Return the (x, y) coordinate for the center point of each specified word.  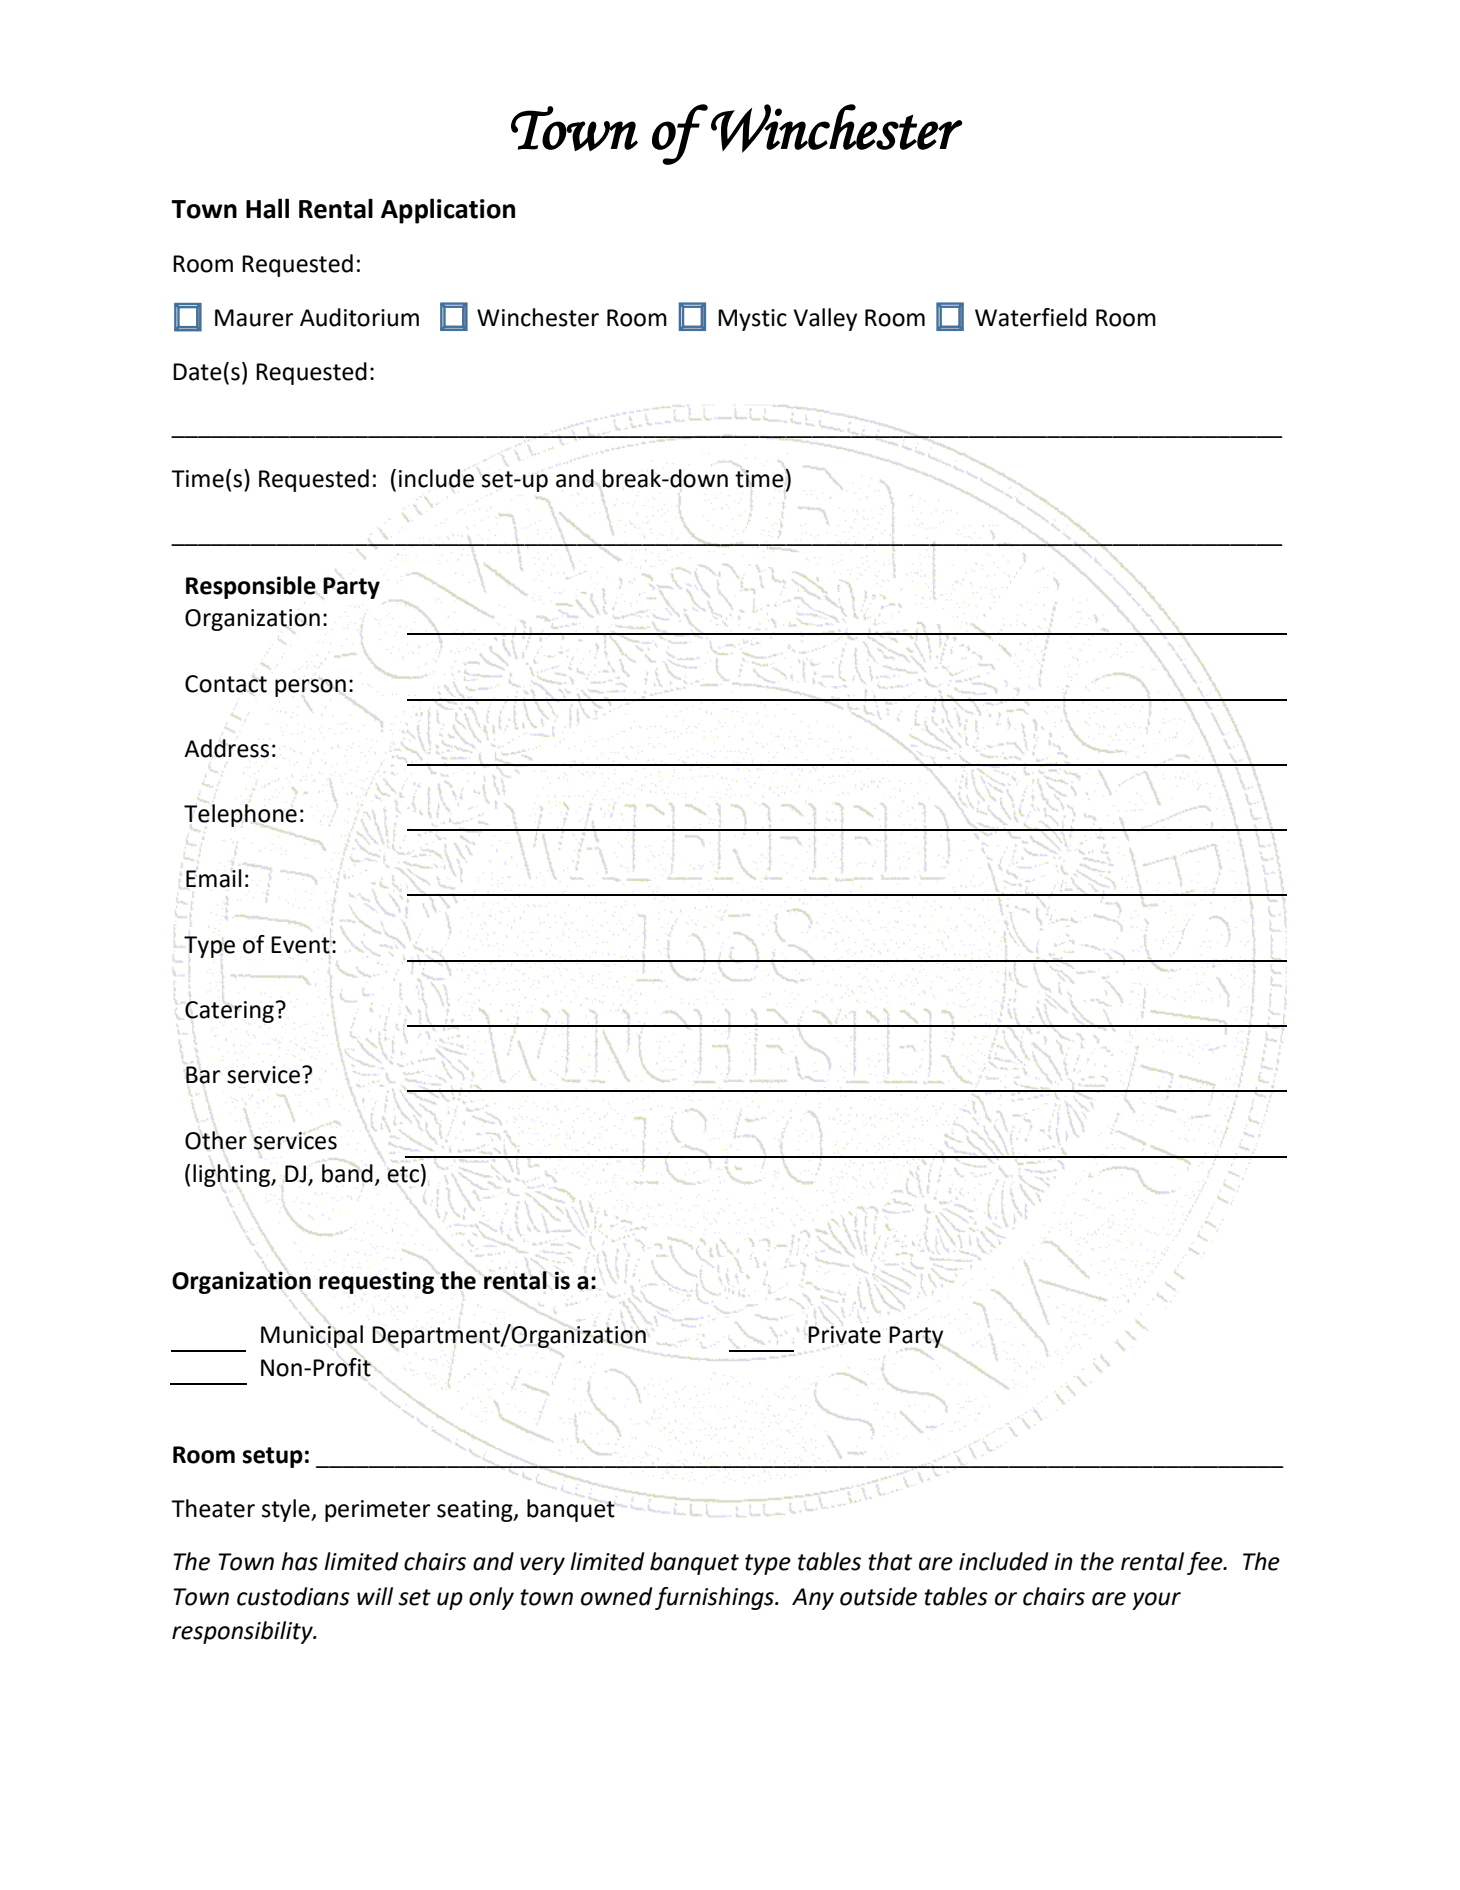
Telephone (240, 816)
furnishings (715, 1598)
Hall (267, 208)
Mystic (752, 320)
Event (301, 945)
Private (844, 1335)
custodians (293, 1596)
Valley (825, 319)
